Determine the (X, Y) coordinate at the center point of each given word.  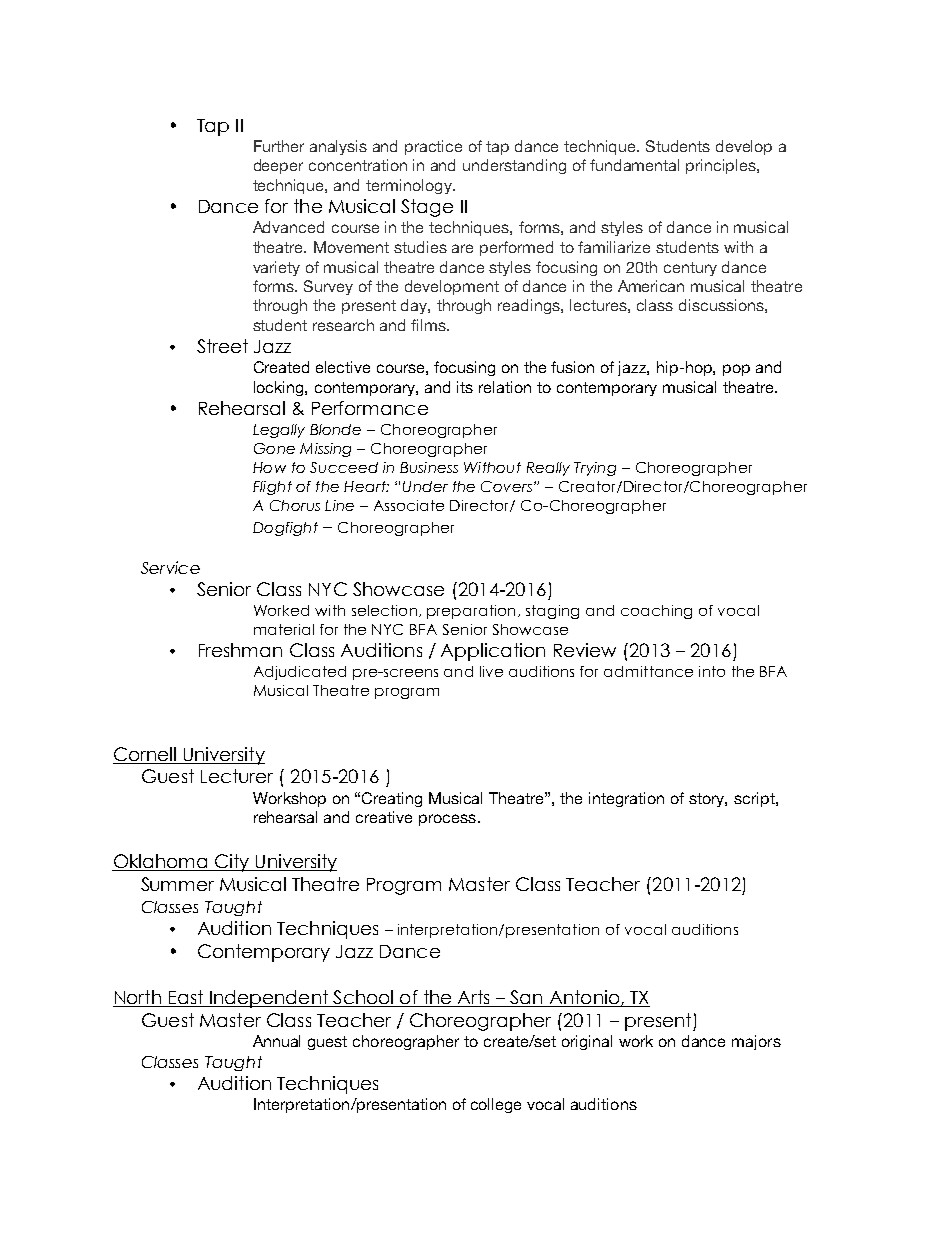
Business (429, 467)
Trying (595, 469)
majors (756, 1042)
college (496, 1105)
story (708, 800)
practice (433, 147)
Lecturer (237, 776)
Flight (272, 488)
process (447, 820)
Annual (276, 1041)
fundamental (634, 165)
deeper (278, 166)
